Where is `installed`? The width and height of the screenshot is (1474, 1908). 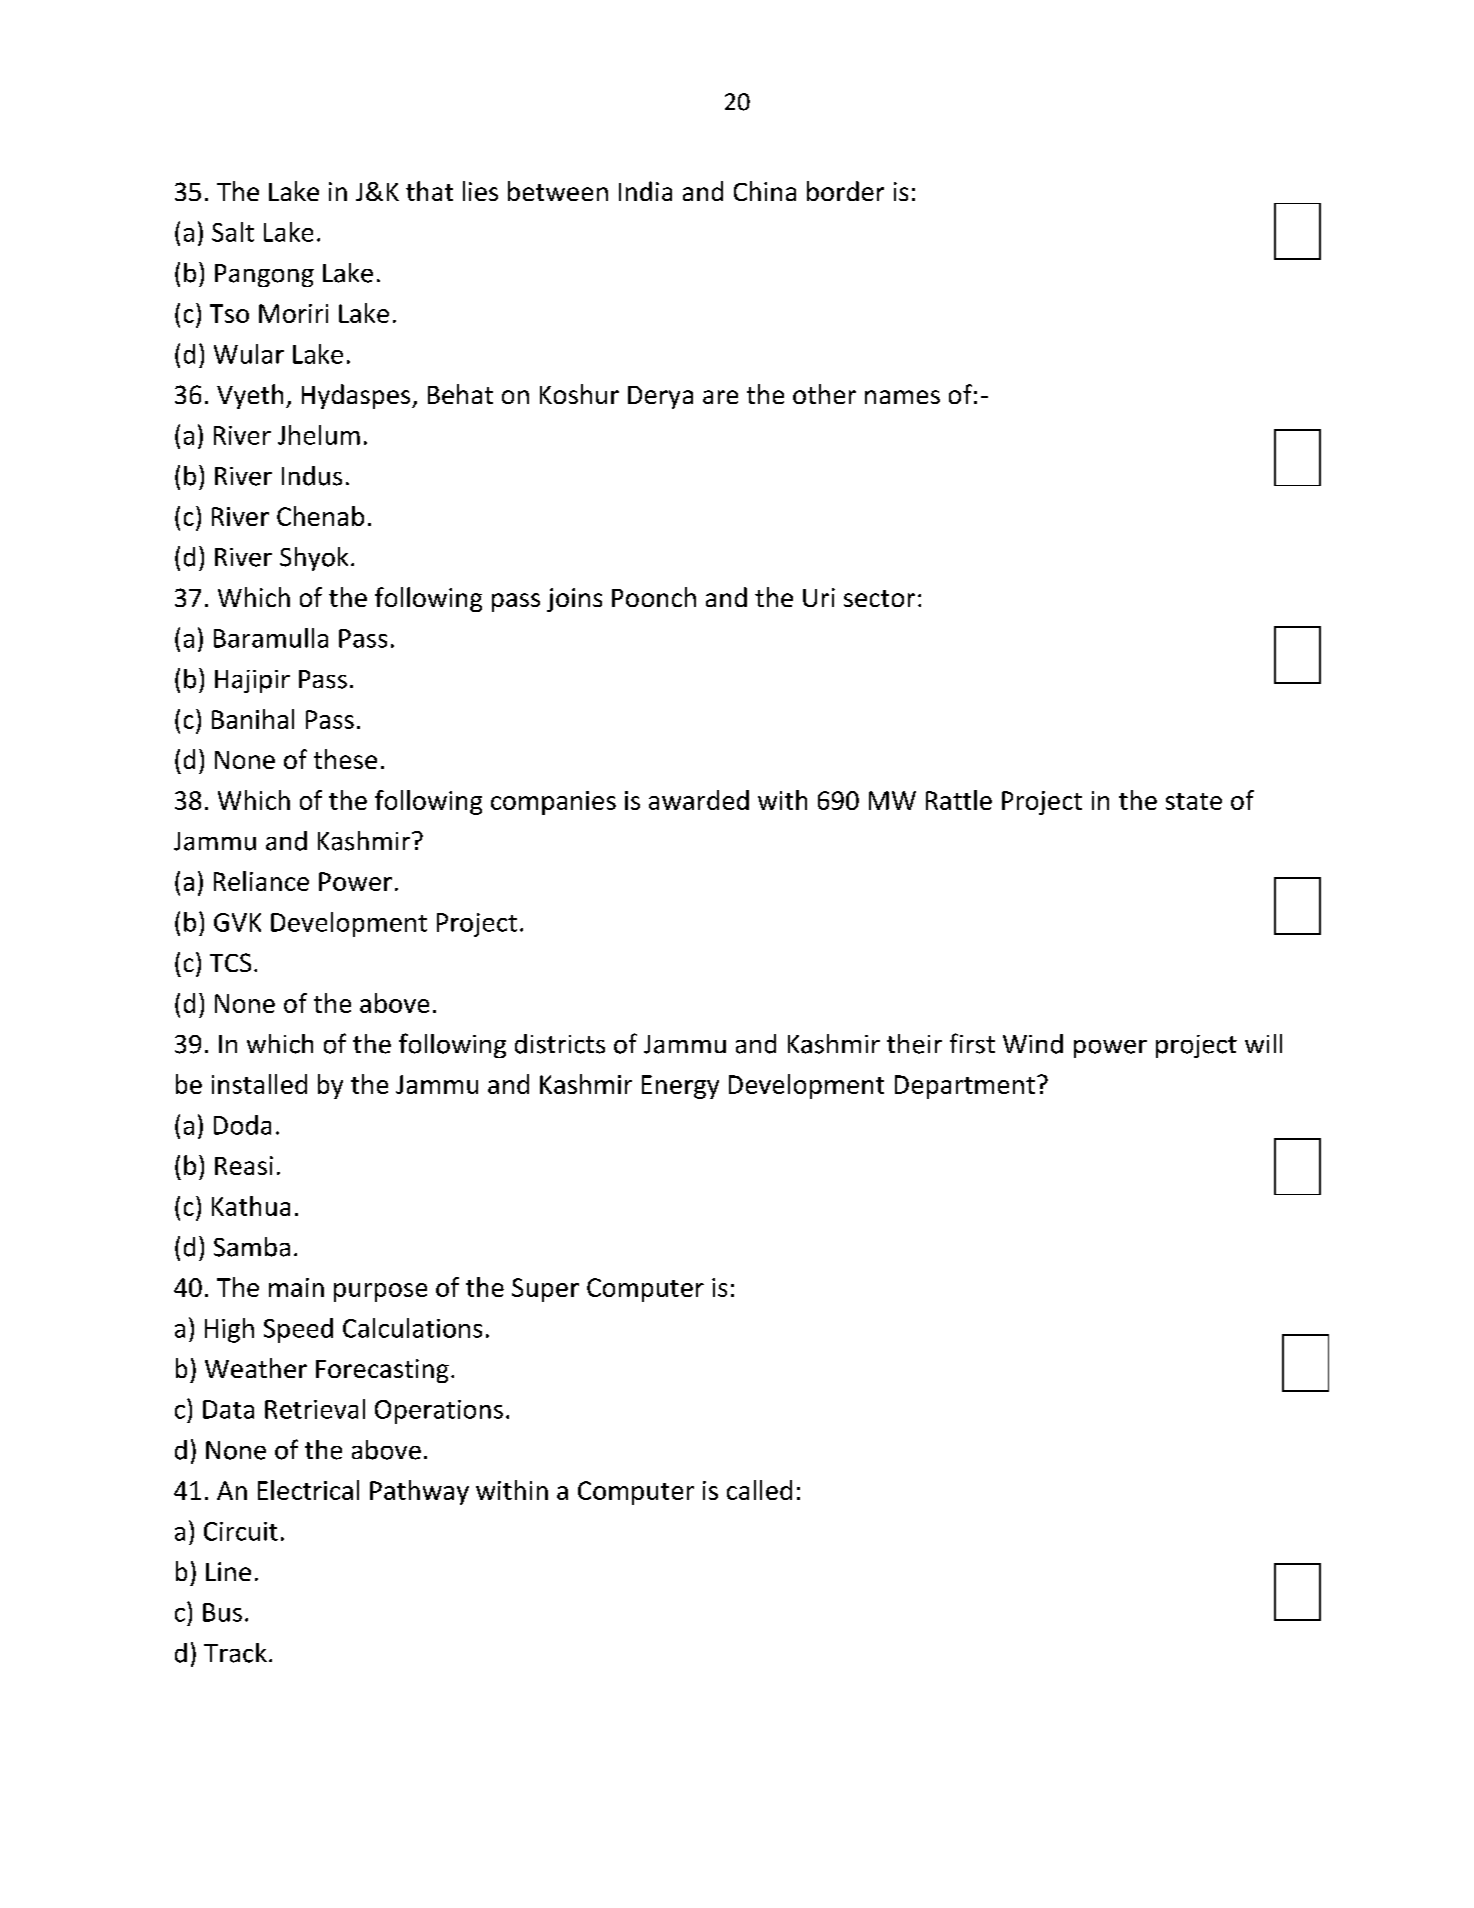
installed is located at coordinates (259, 1084).
